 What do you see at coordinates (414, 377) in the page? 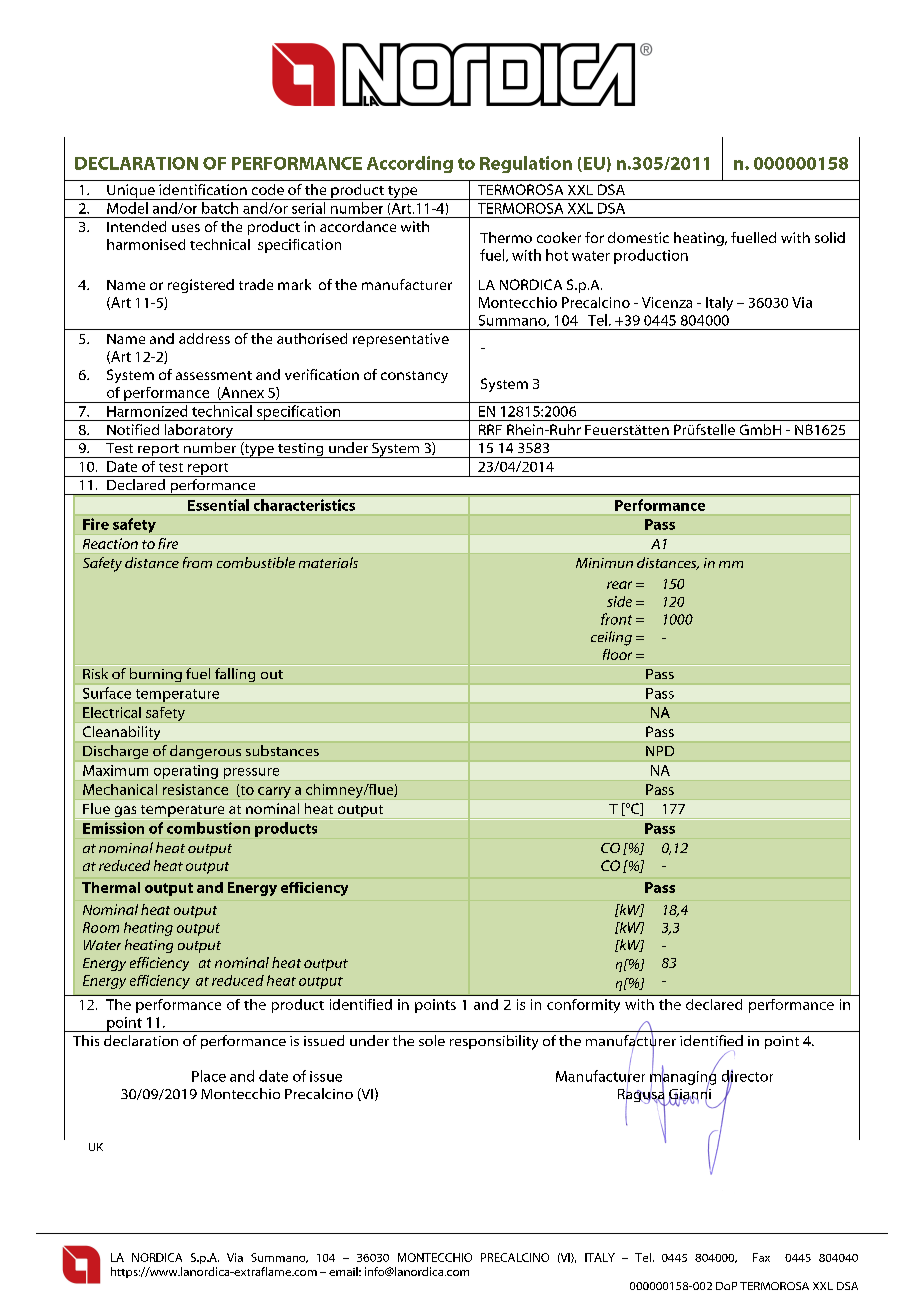
I see `constancy` at bounding box center [414, 377].
